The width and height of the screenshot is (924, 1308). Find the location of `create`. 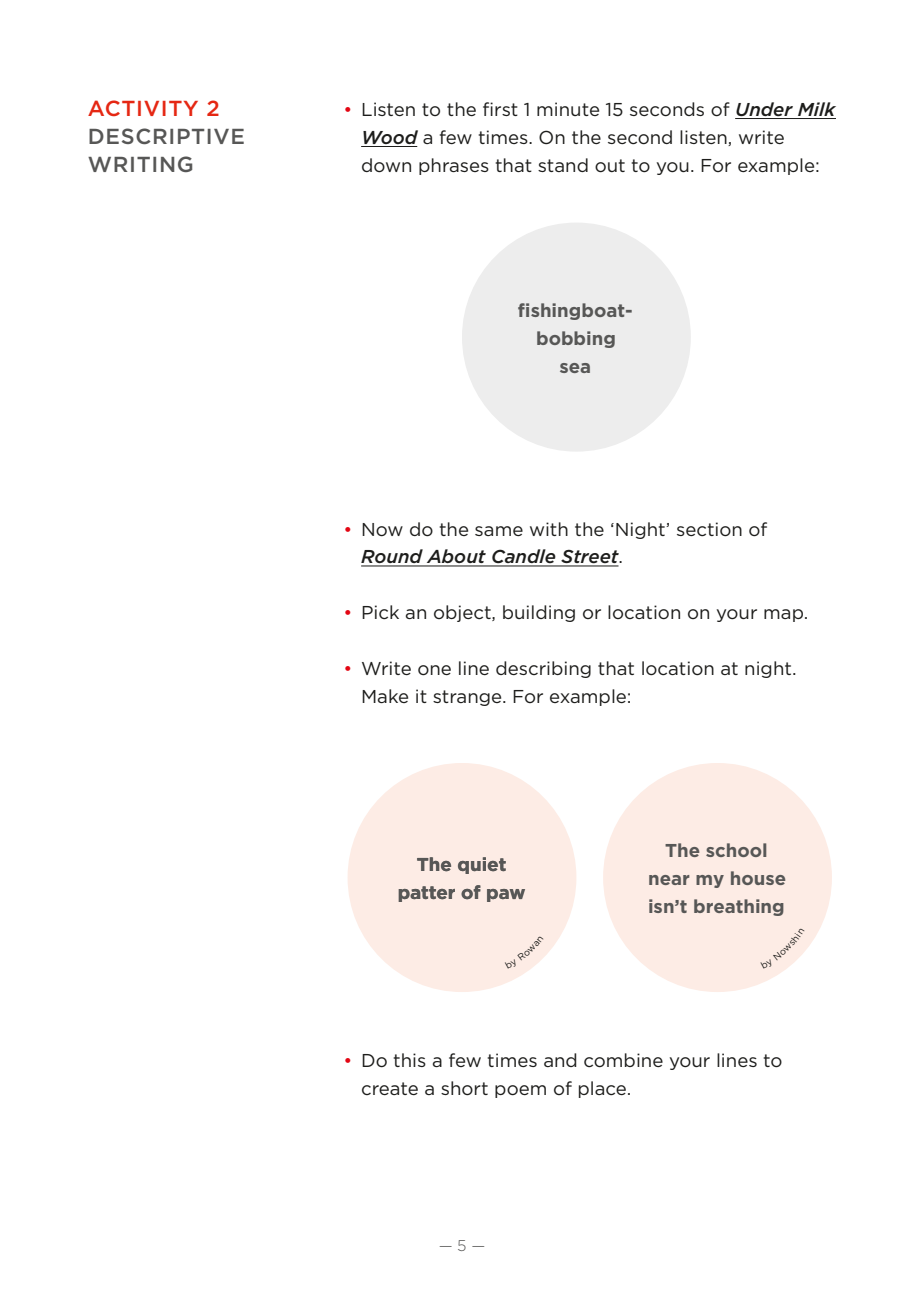

create is located at coordinates (390, 1088).
